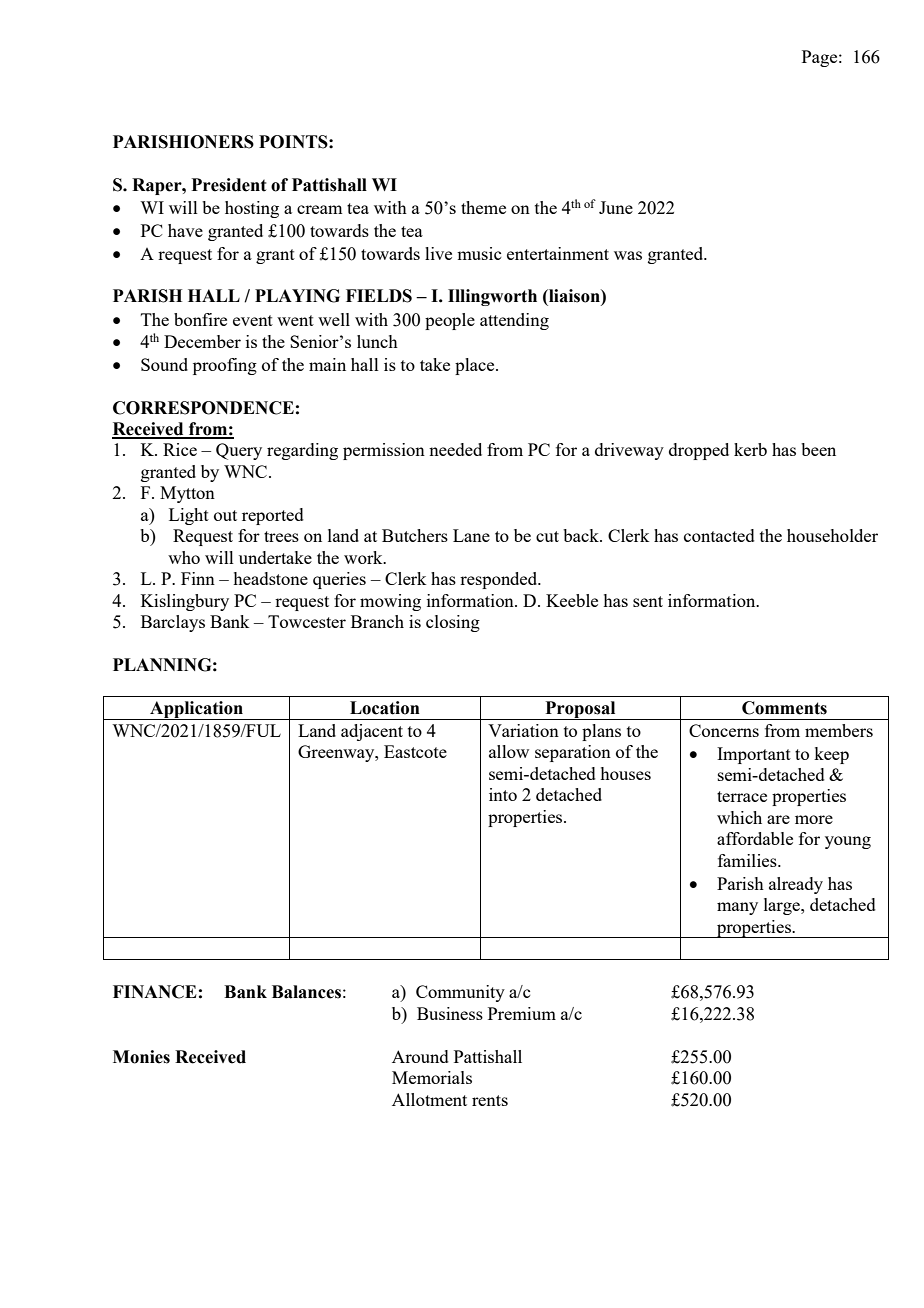  I want to click on Monies, so click(141, 1057).
